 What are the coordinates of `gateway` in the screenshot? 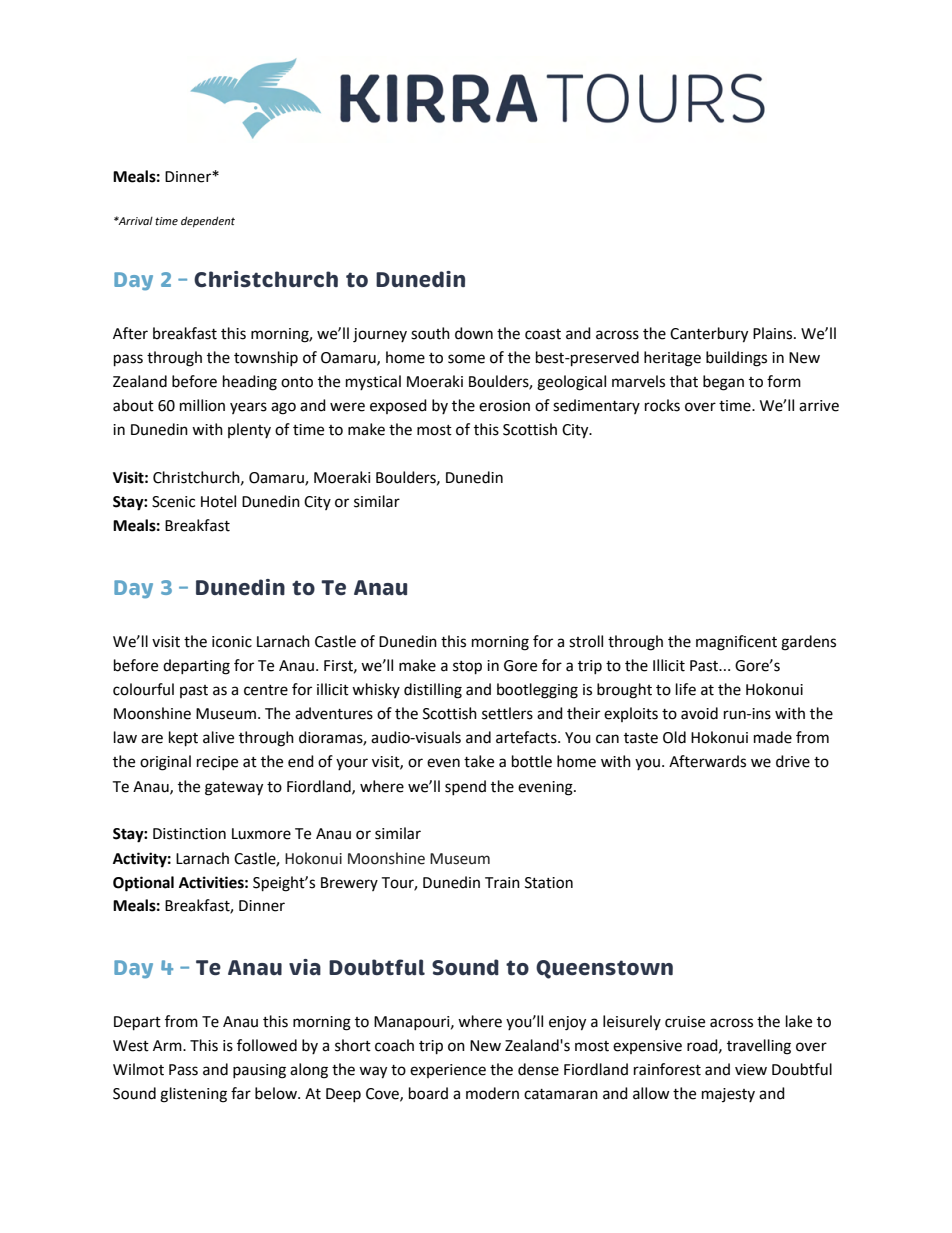 It's located at (234, 789).
